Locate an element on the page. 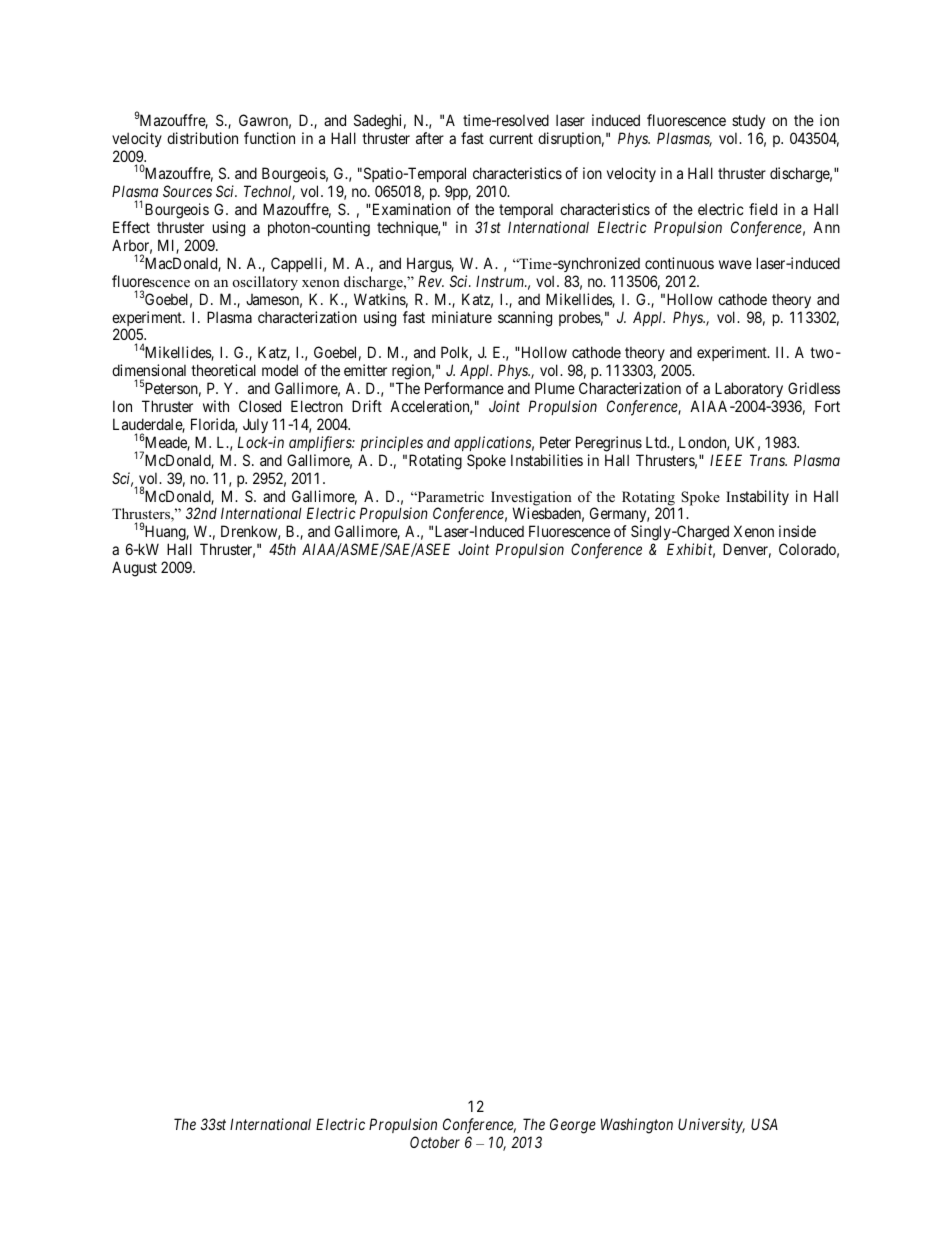  Investigation is located at coordinates (531, 499).
